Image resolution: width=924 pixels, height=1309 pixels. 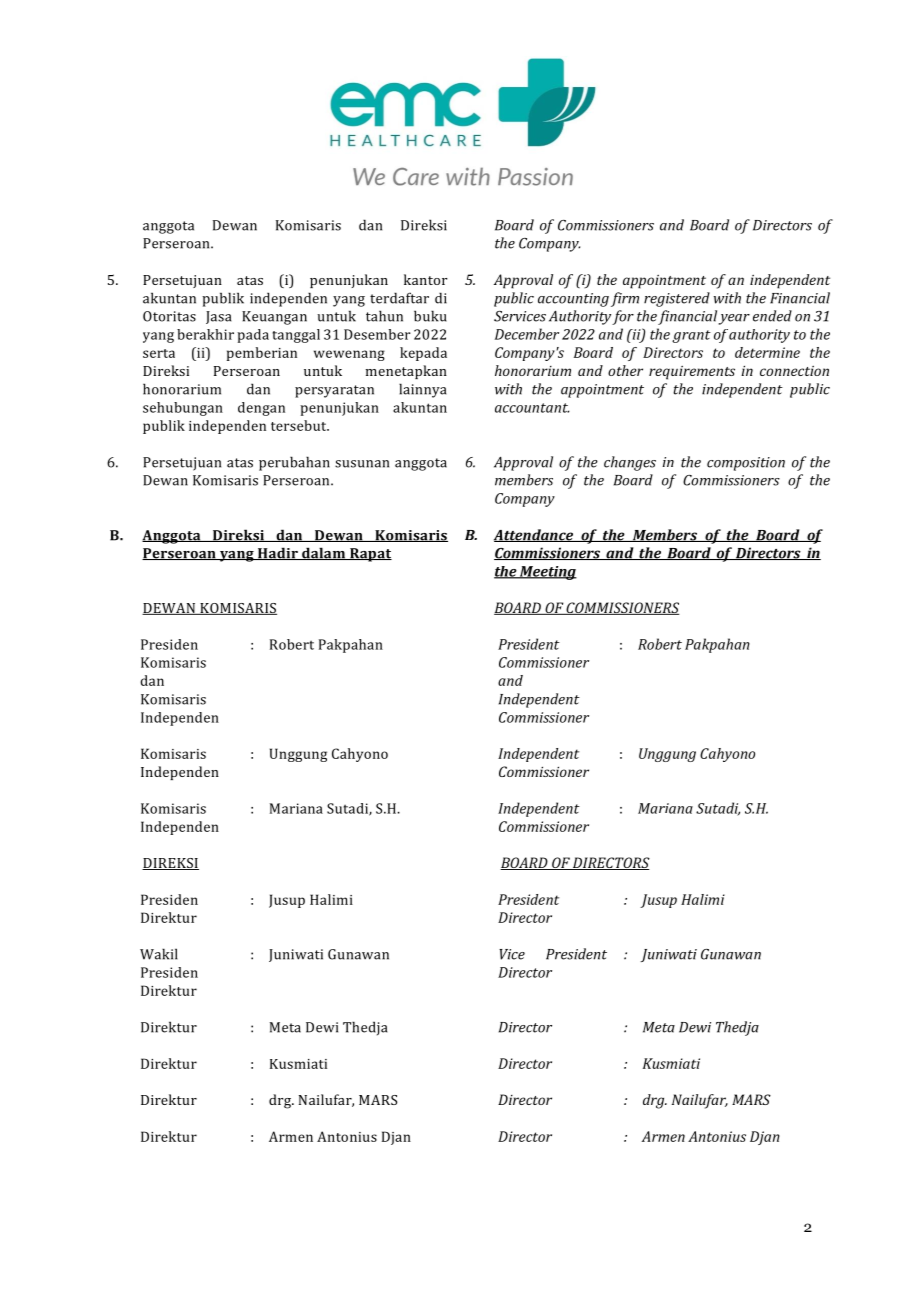 What do you see at coordinates (324, 553) in the screenshot?
I see `dalam` at bounding box center [324, 553].
